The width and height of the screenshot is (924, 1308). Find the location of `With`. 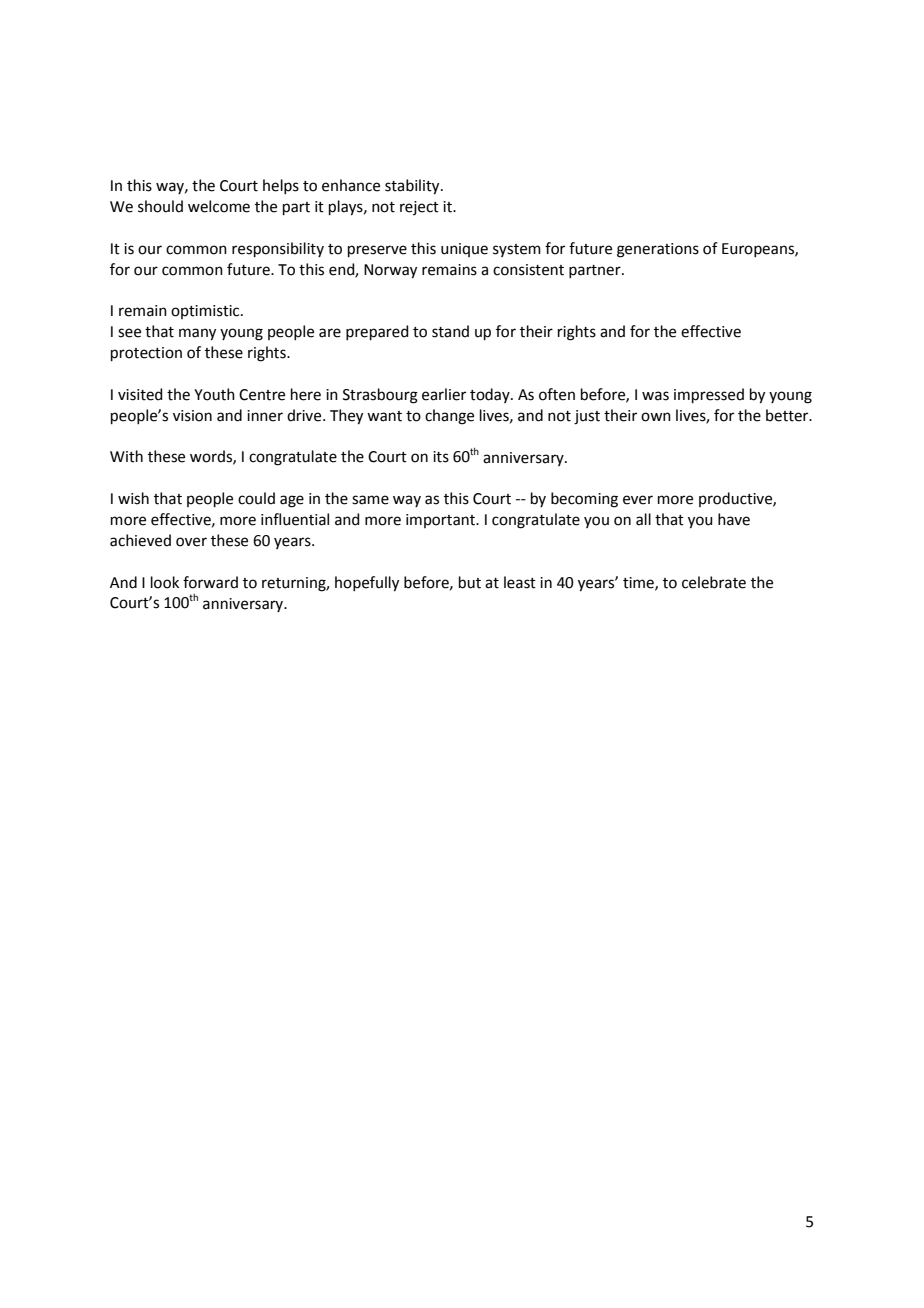

With is located at coordinates (126, 456).
